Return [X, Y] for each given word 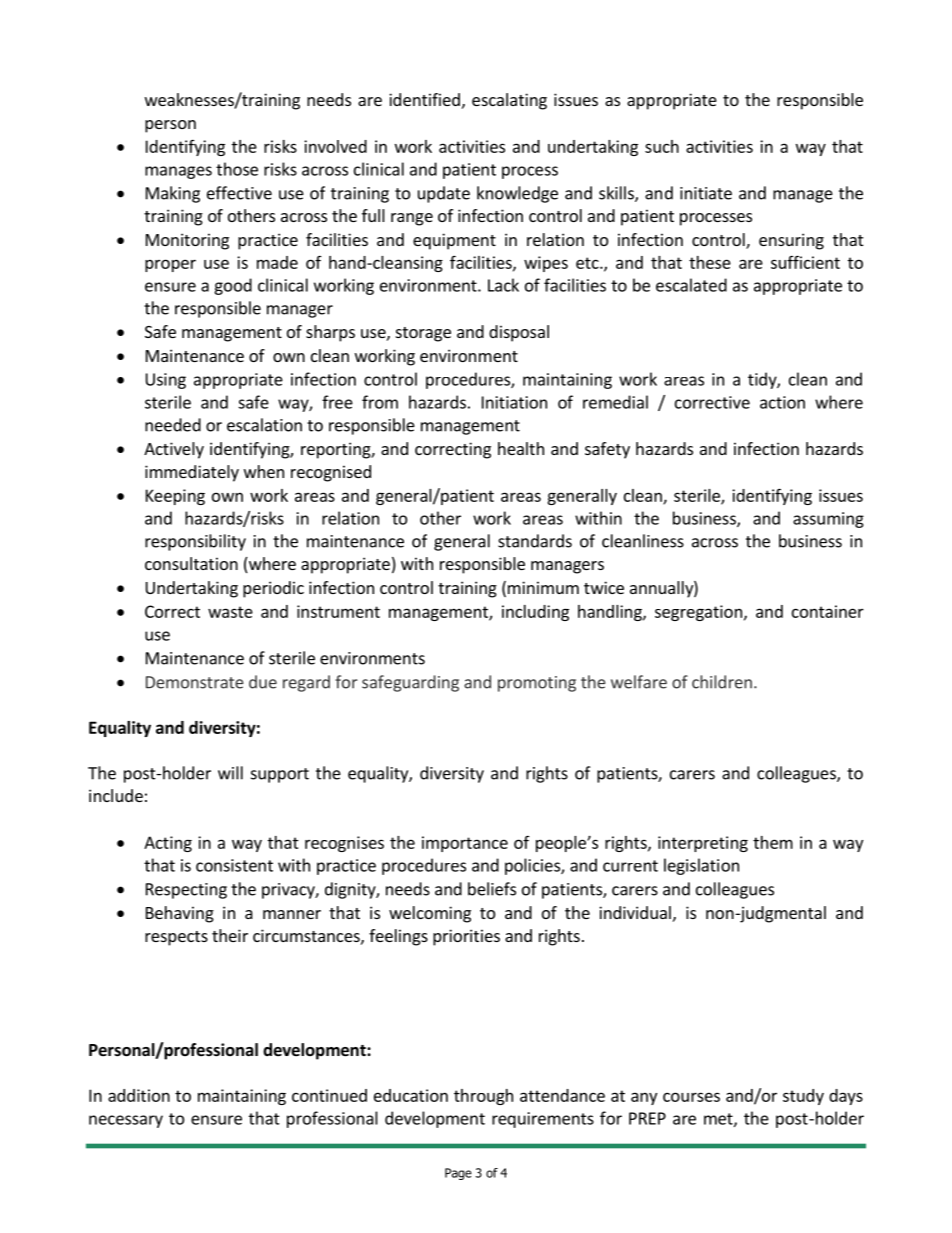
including [535, 613]
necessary [126, 1121]
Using [166, 381]
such [662, 146]
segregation [698, 613]
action [782, 402]
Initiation [514, 402]
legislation [701, 866]
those [237, 169]
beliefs [492, 889]
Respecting [186, 891]
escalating [509, 101]
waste [230, 612]
